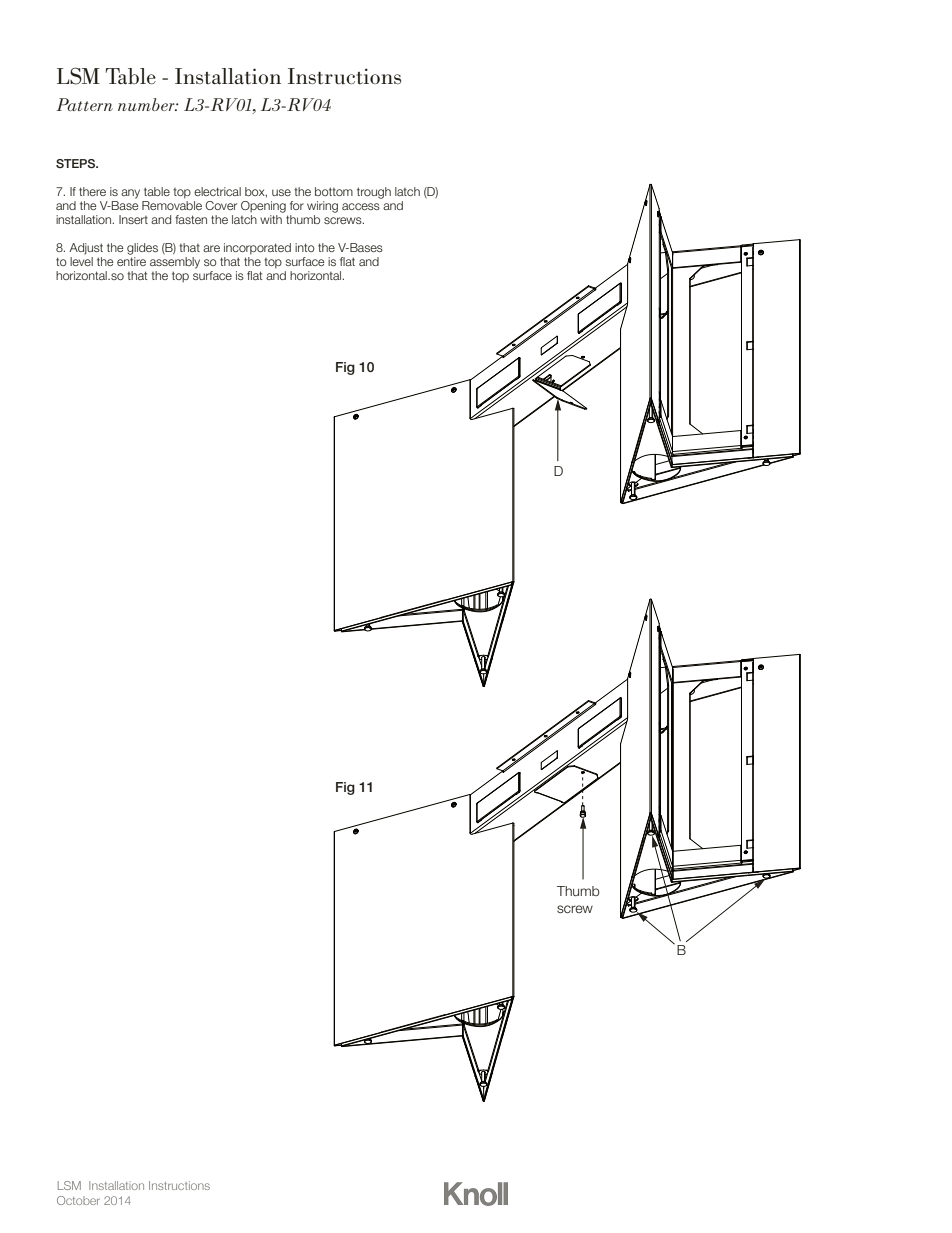 The image size is (952, 1233). What do you see at coordinates (211, 248) in the document?
I see `are` at bounding box center [211, 248].
